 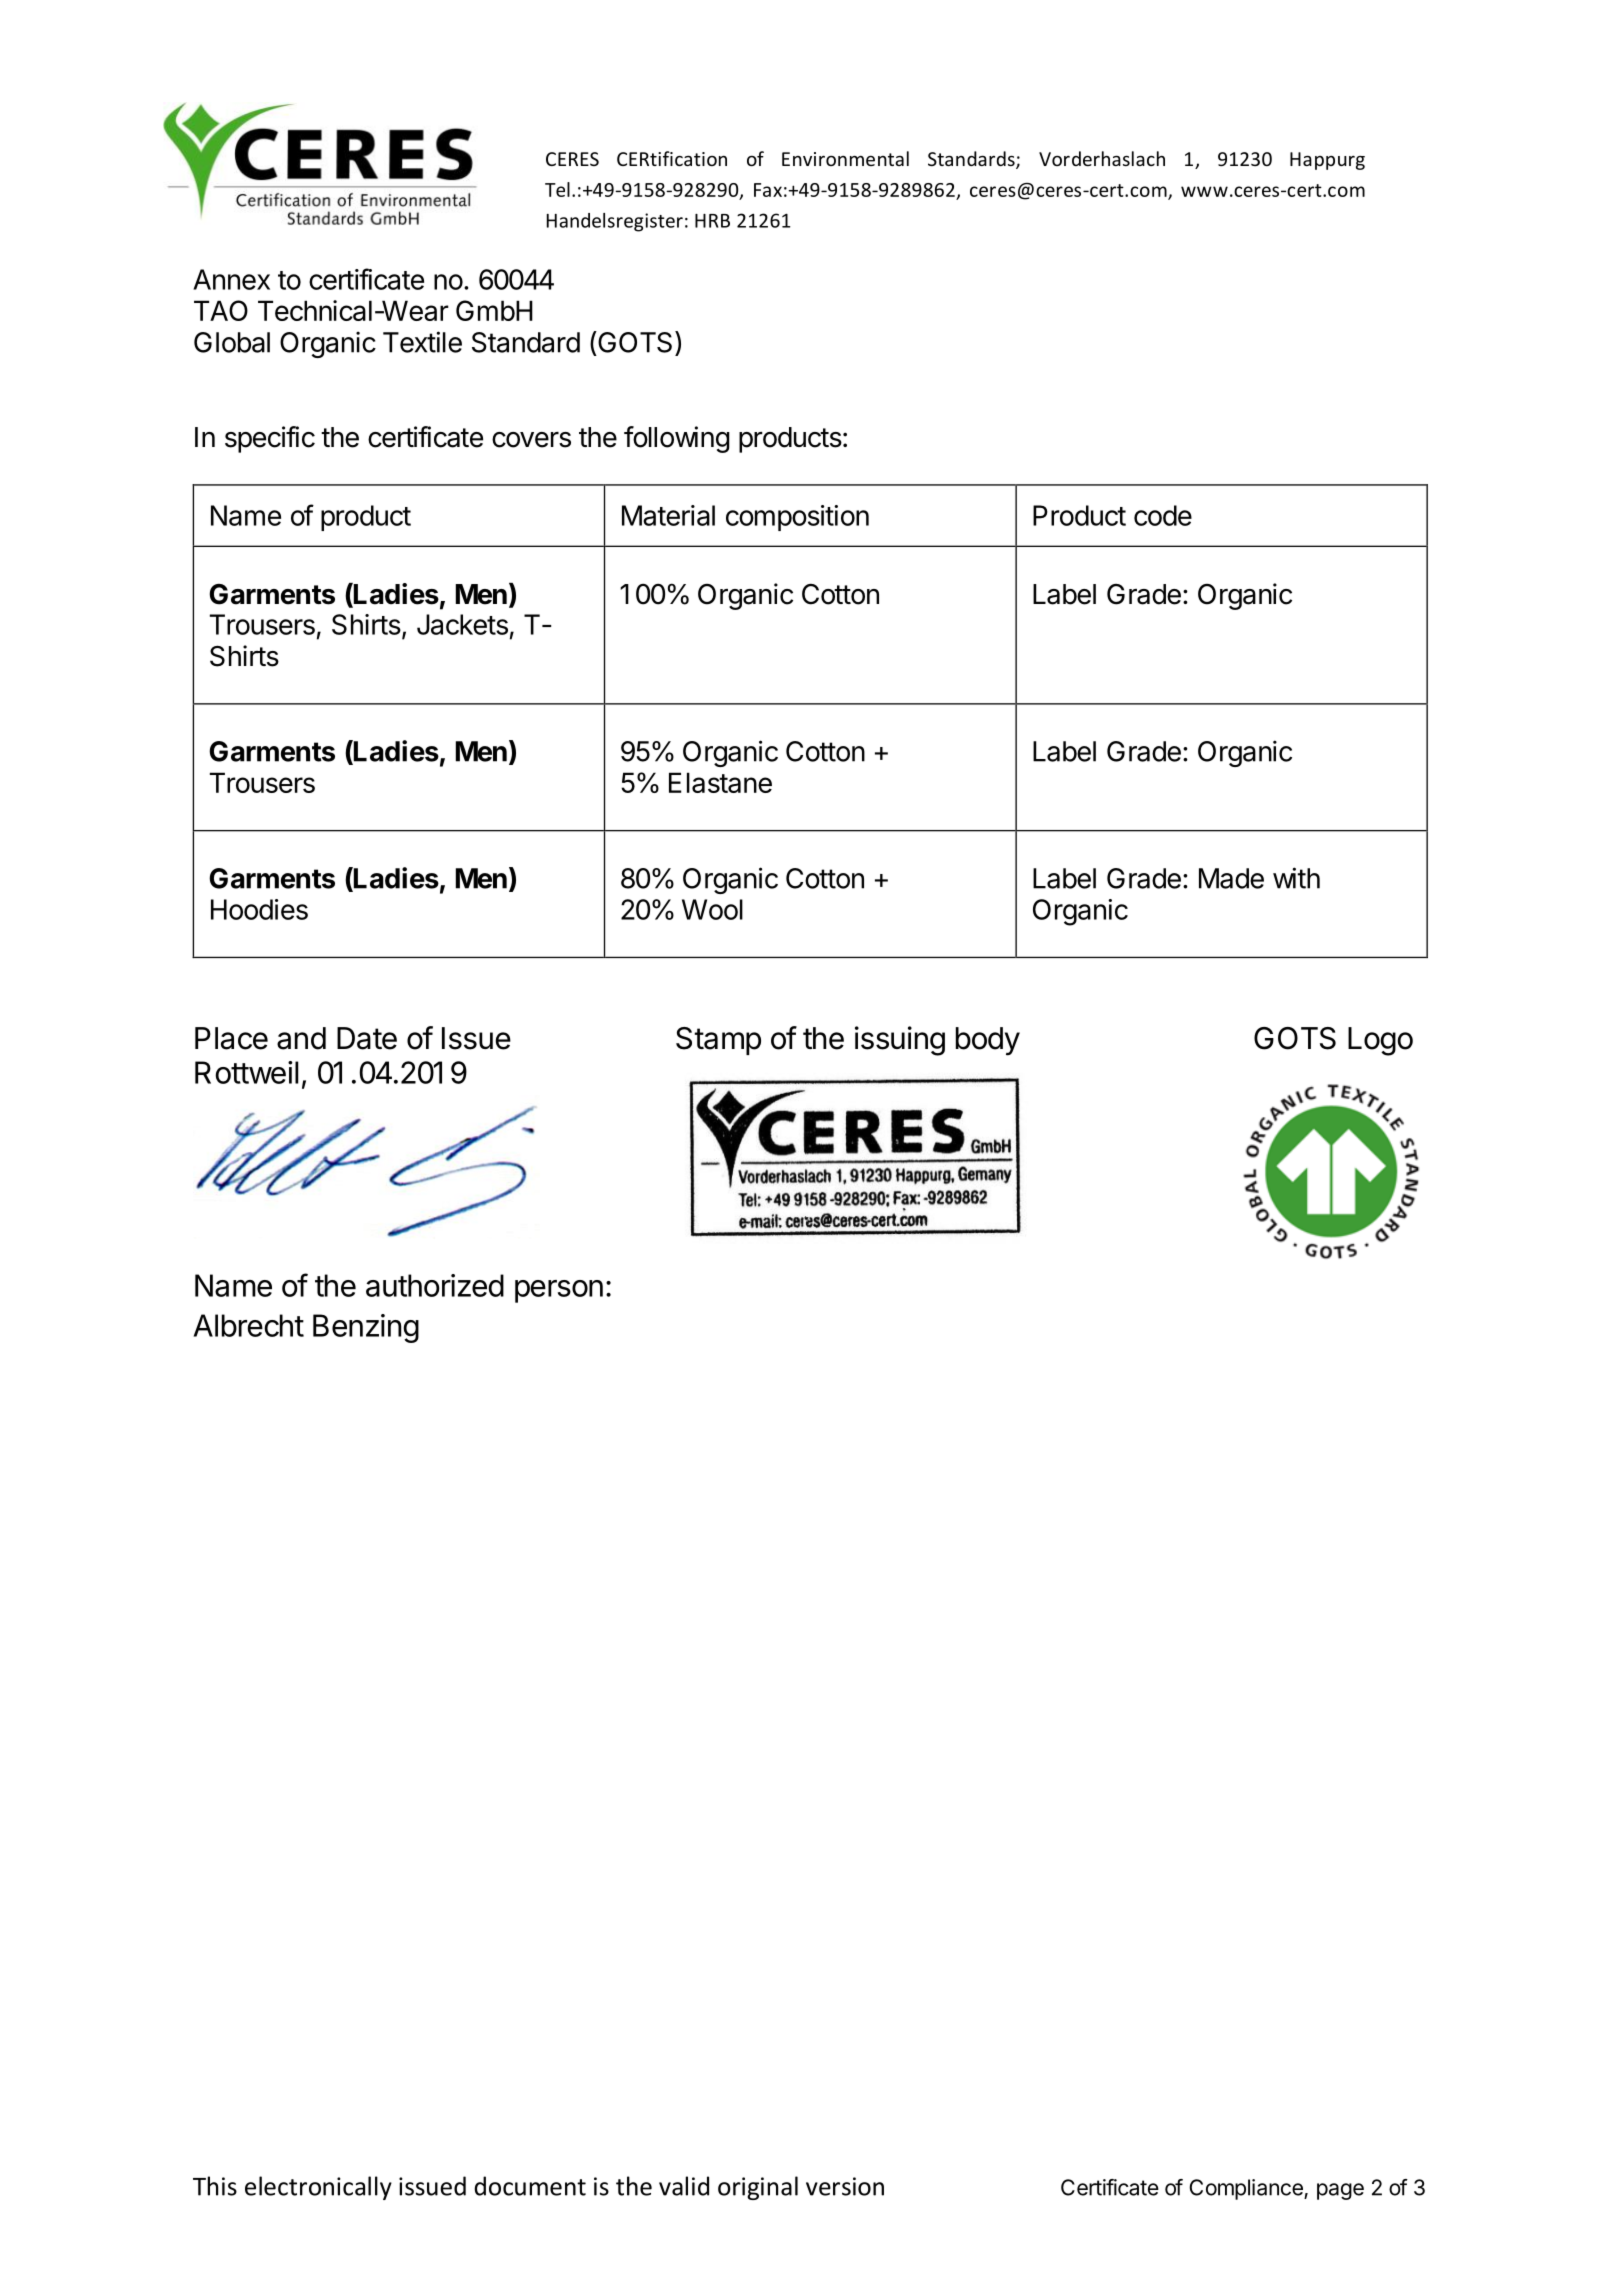 I want to click on Albrecht, so click(x=248, y=1325).
